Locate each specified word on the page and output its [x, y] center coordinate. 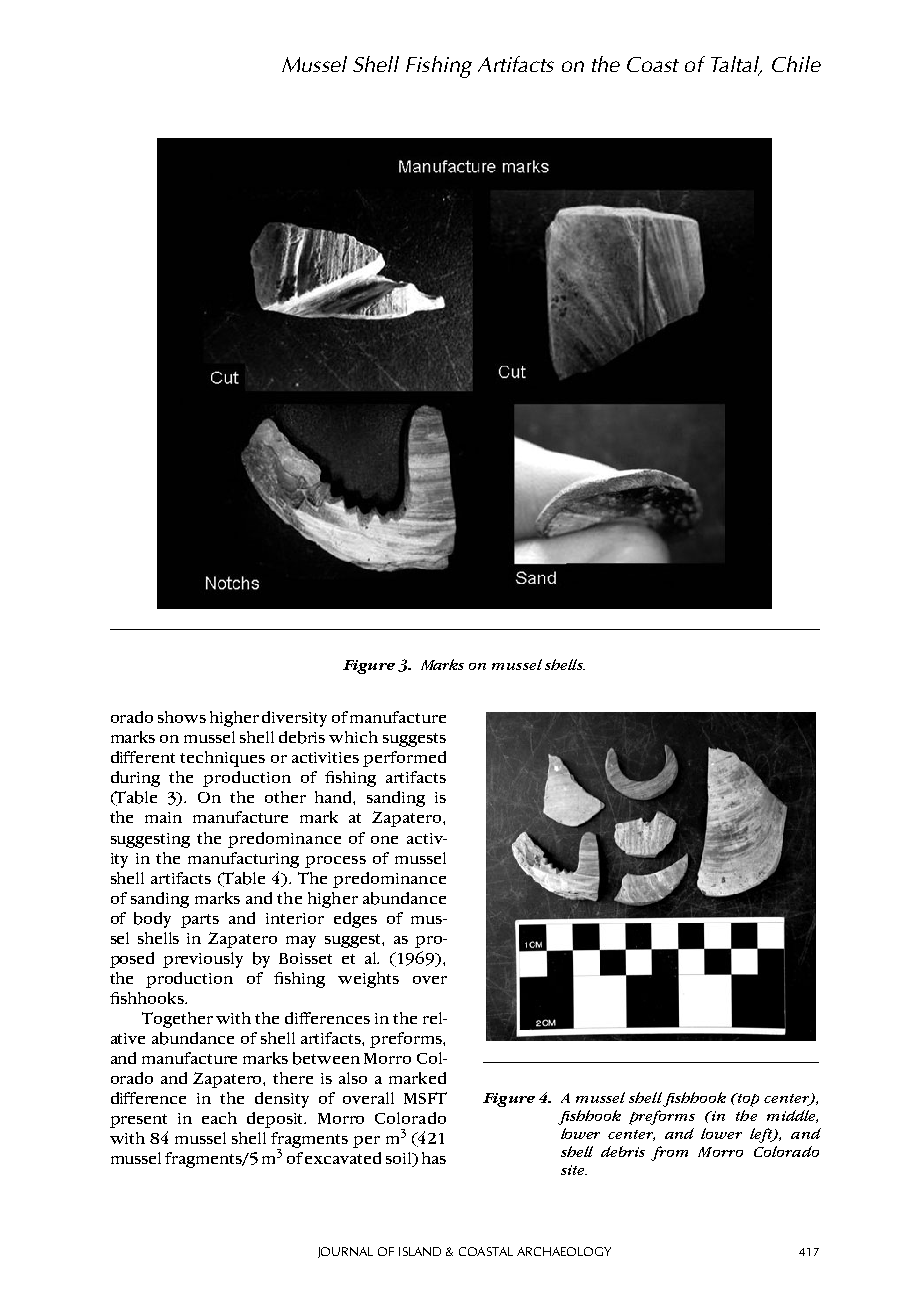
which [353, 737]
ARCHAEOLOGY [564, 1251]
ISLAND [420, 1251]
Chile [796, 64]
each [219, 1118]
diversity [294, 719]
